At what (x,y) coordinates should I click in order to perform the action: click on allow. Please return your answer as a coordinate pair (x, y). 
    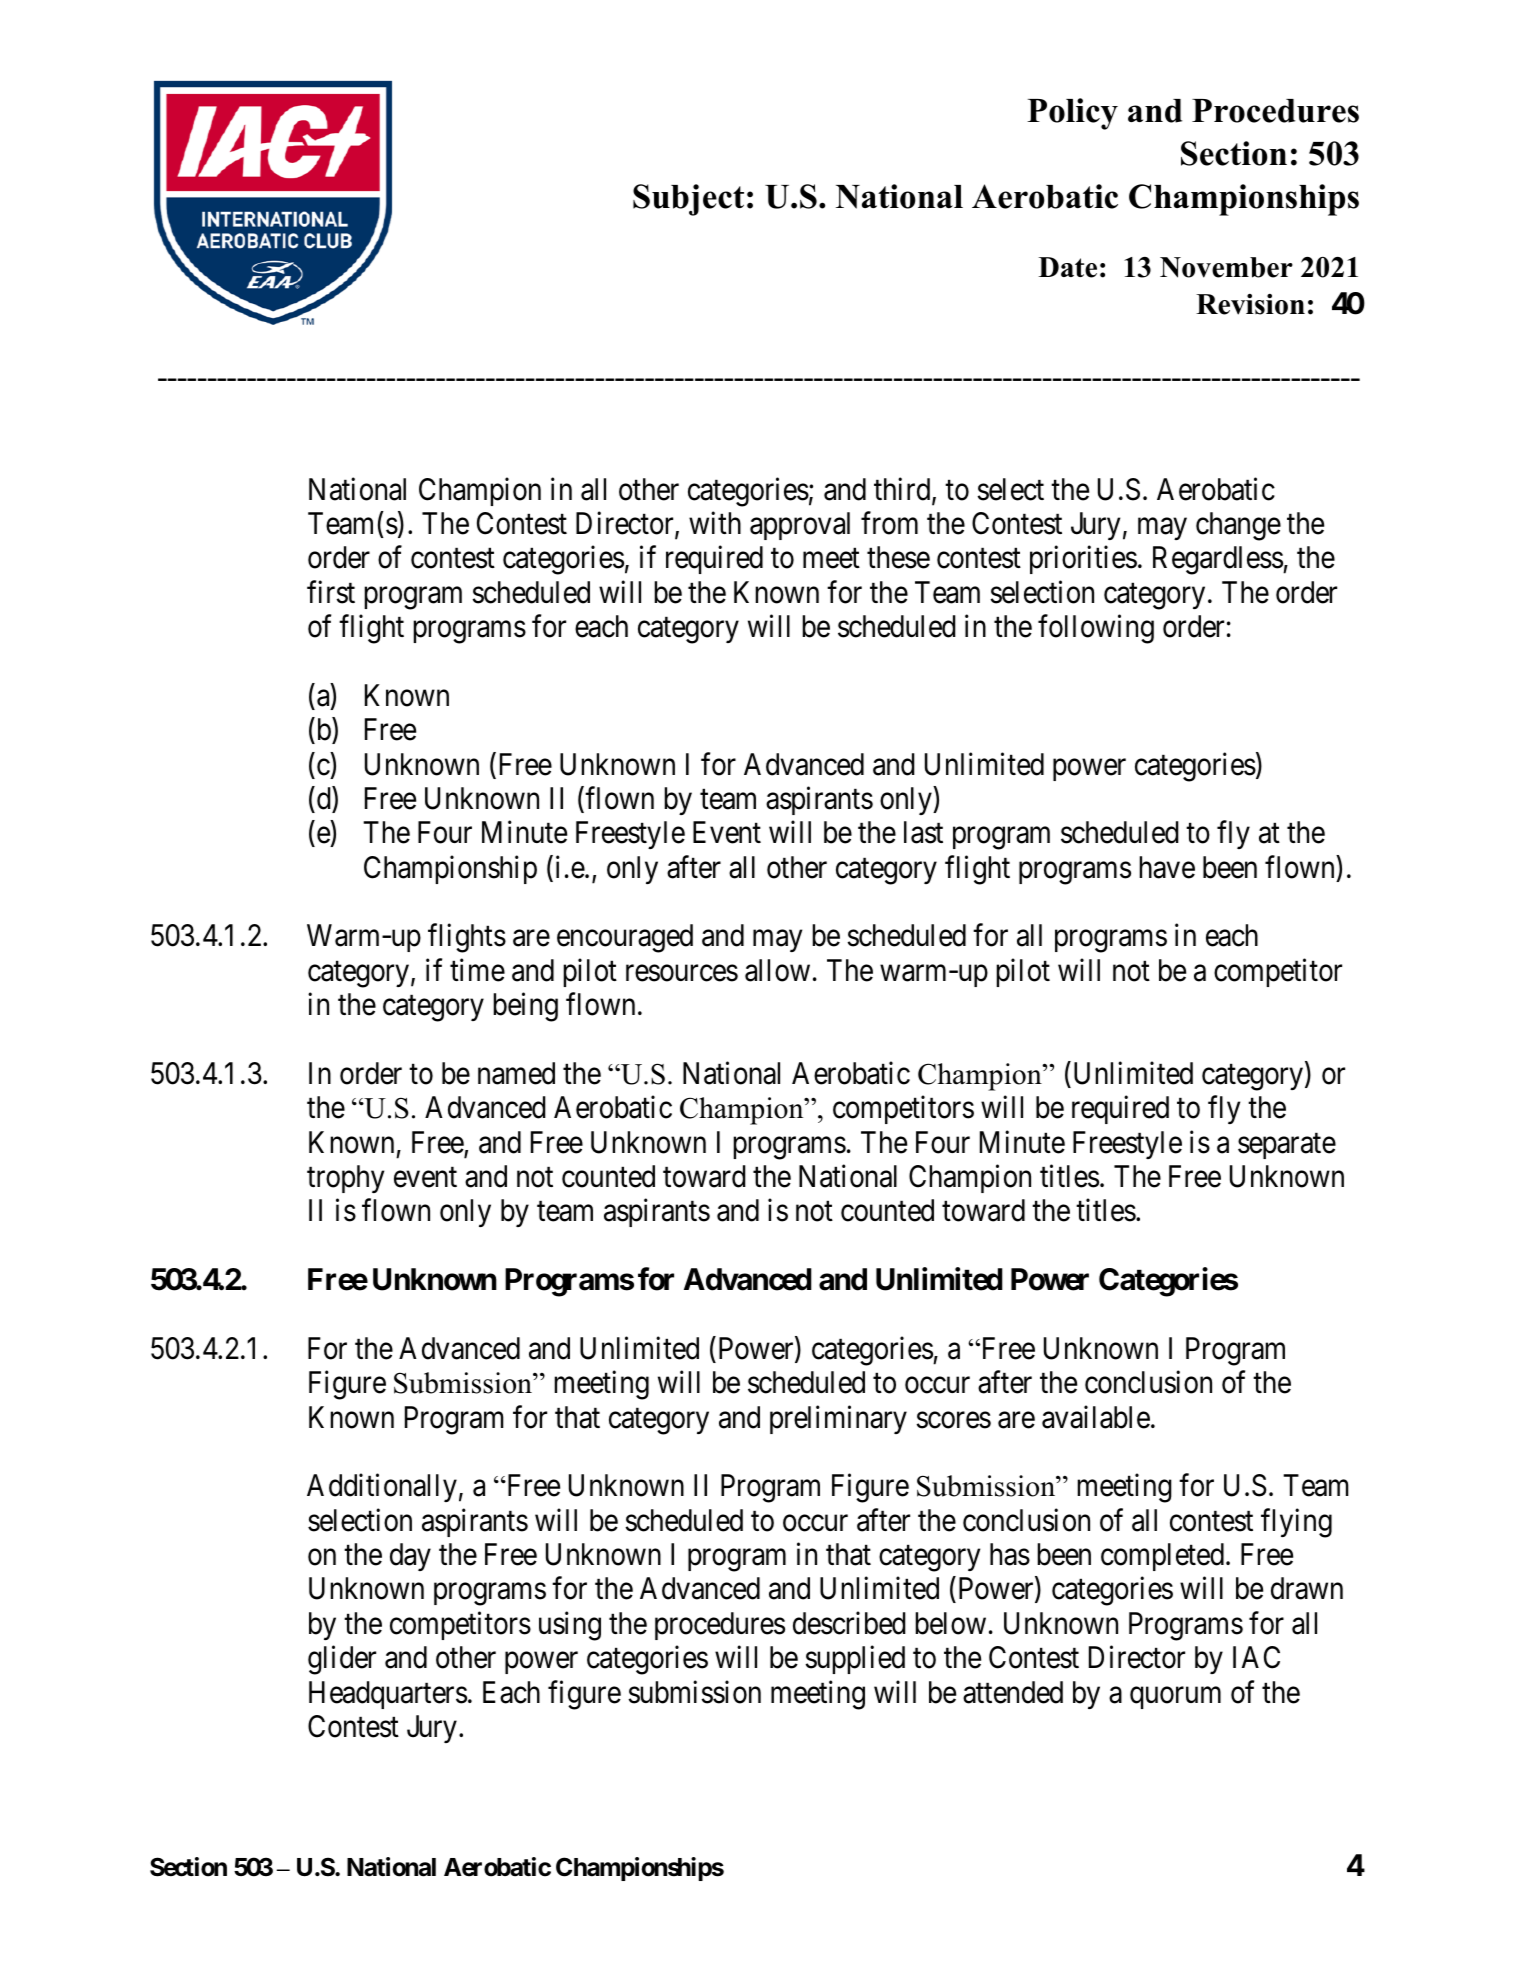
    Looking at the image, I should click on (777, 970).
